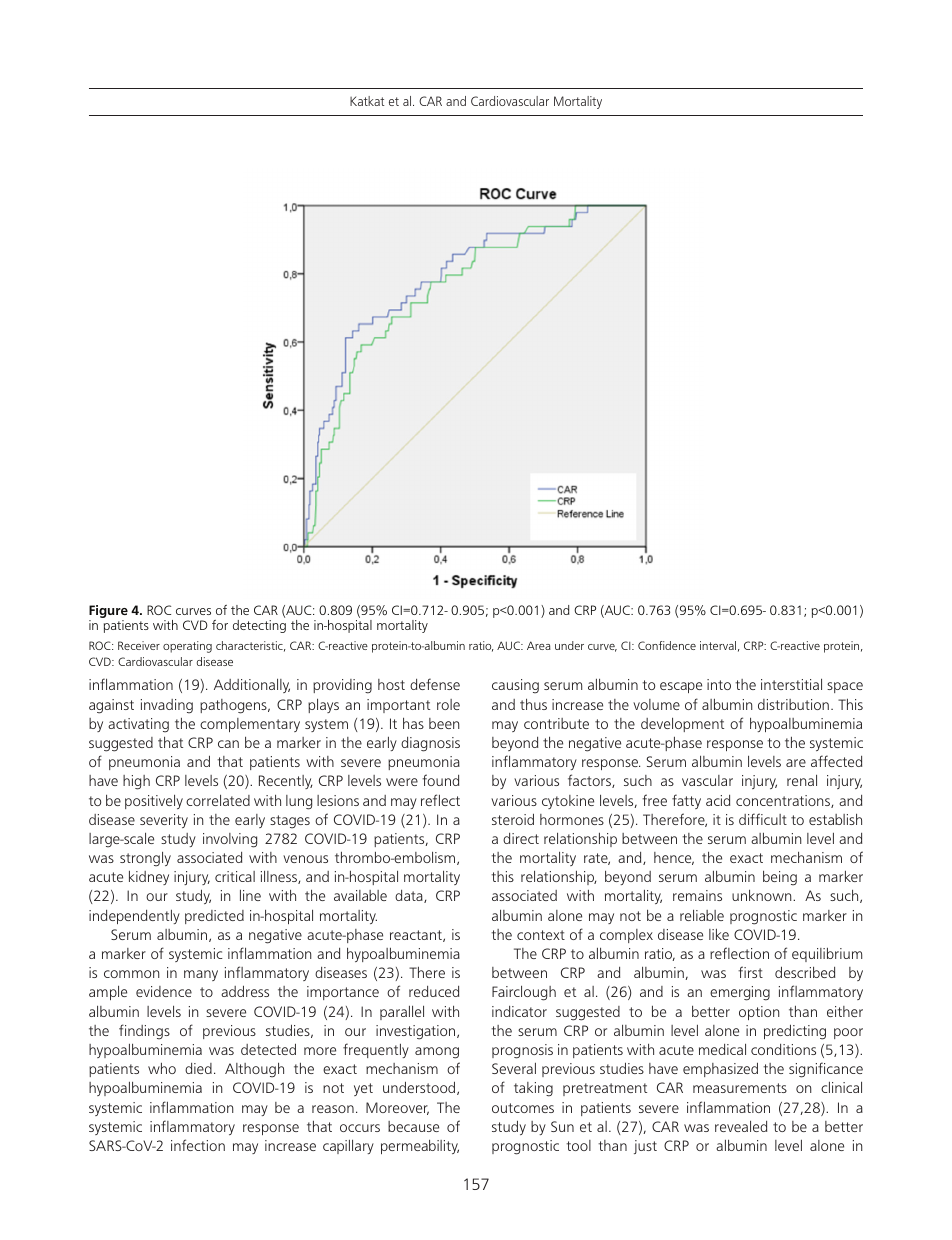 The width and height of the screenshot is (952, 1240). Describe the element at coordinates (667, 645) in the screenshot. I see `Confidence` at that location.
